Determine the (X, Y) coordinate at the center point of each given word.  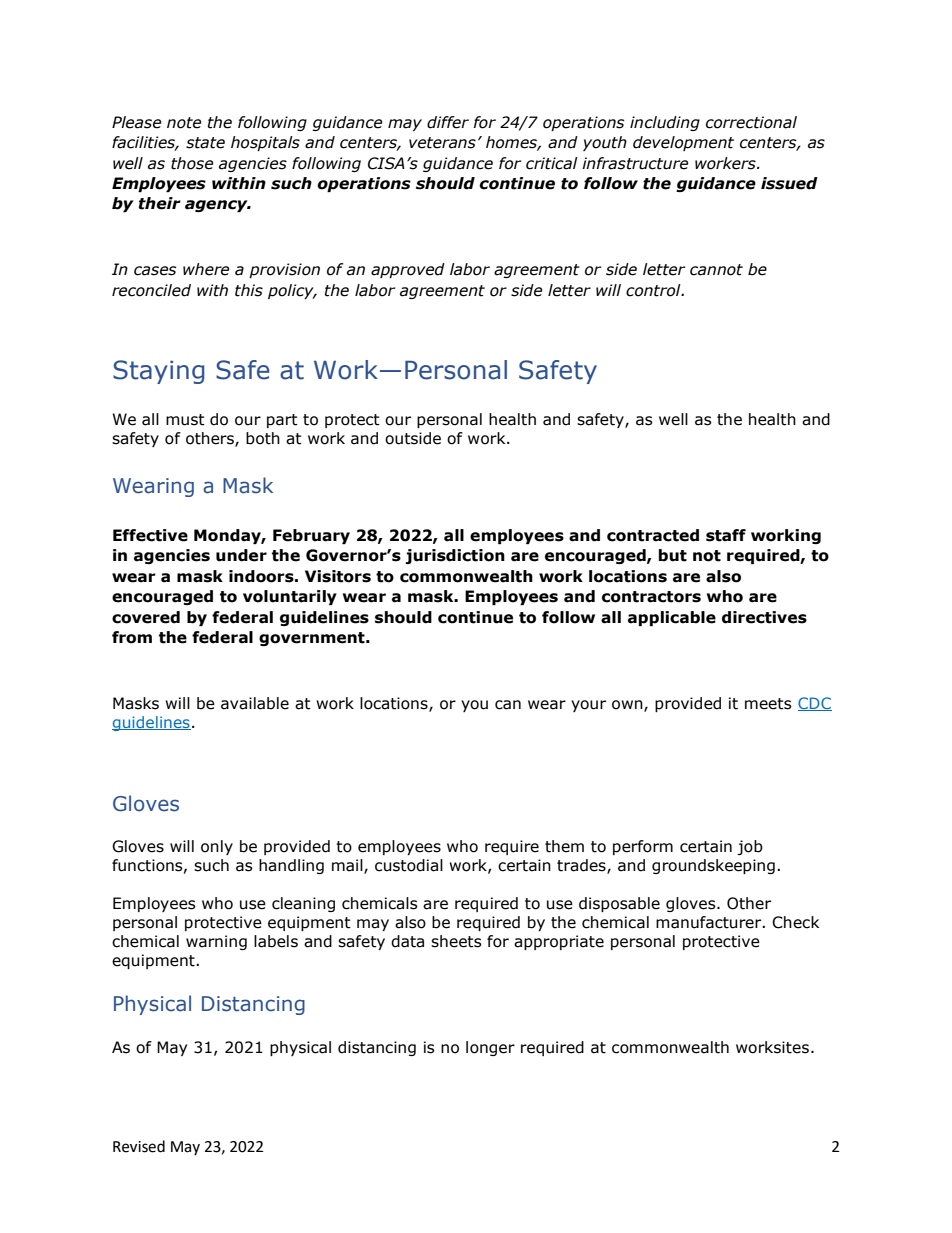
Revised (139, 1146)
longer (490, 1048)
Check (795, 922)
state (205, 143)
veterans (442, 143)
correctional (751, 122)
